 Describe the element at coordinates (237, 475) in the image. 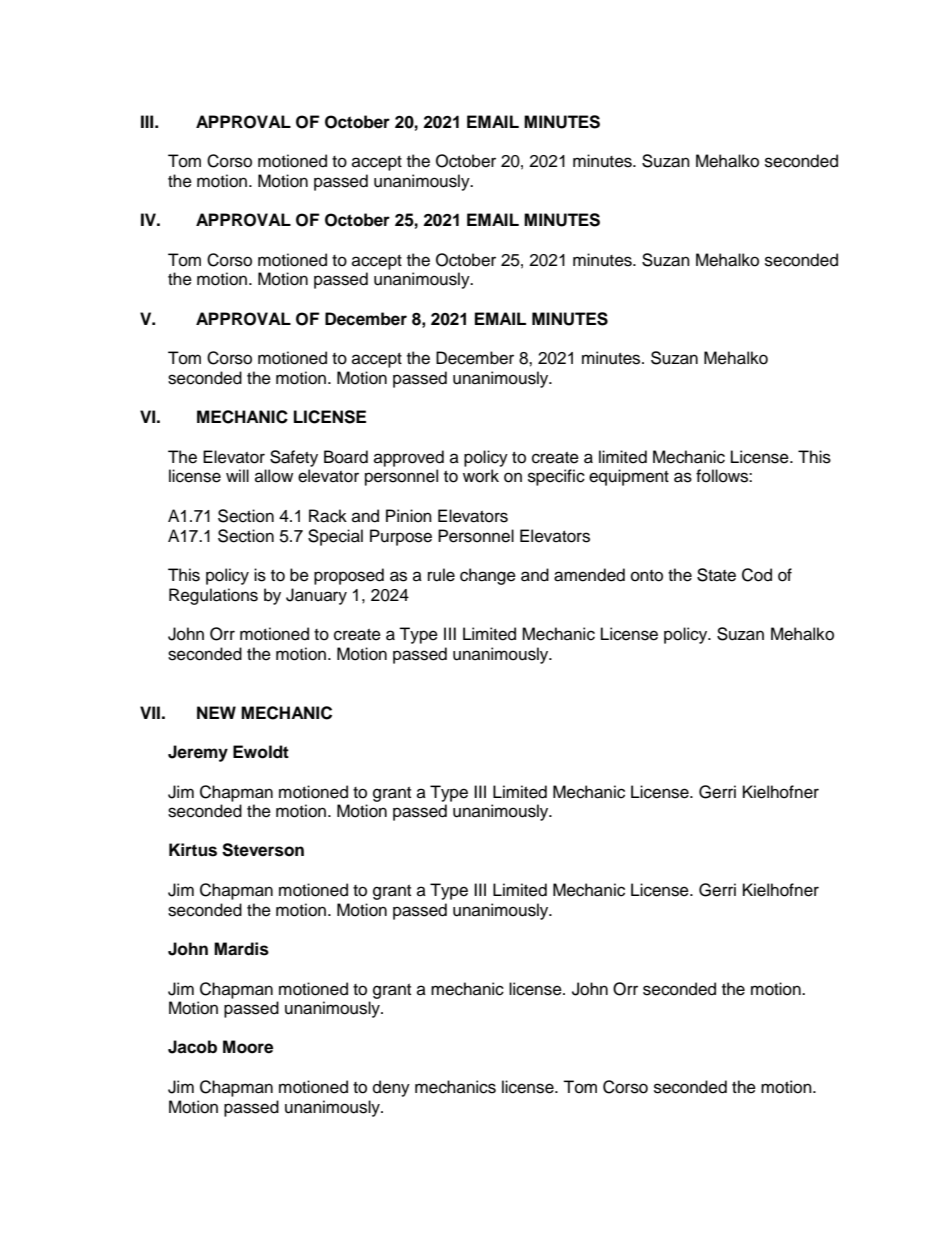

I see `will` at that location.
